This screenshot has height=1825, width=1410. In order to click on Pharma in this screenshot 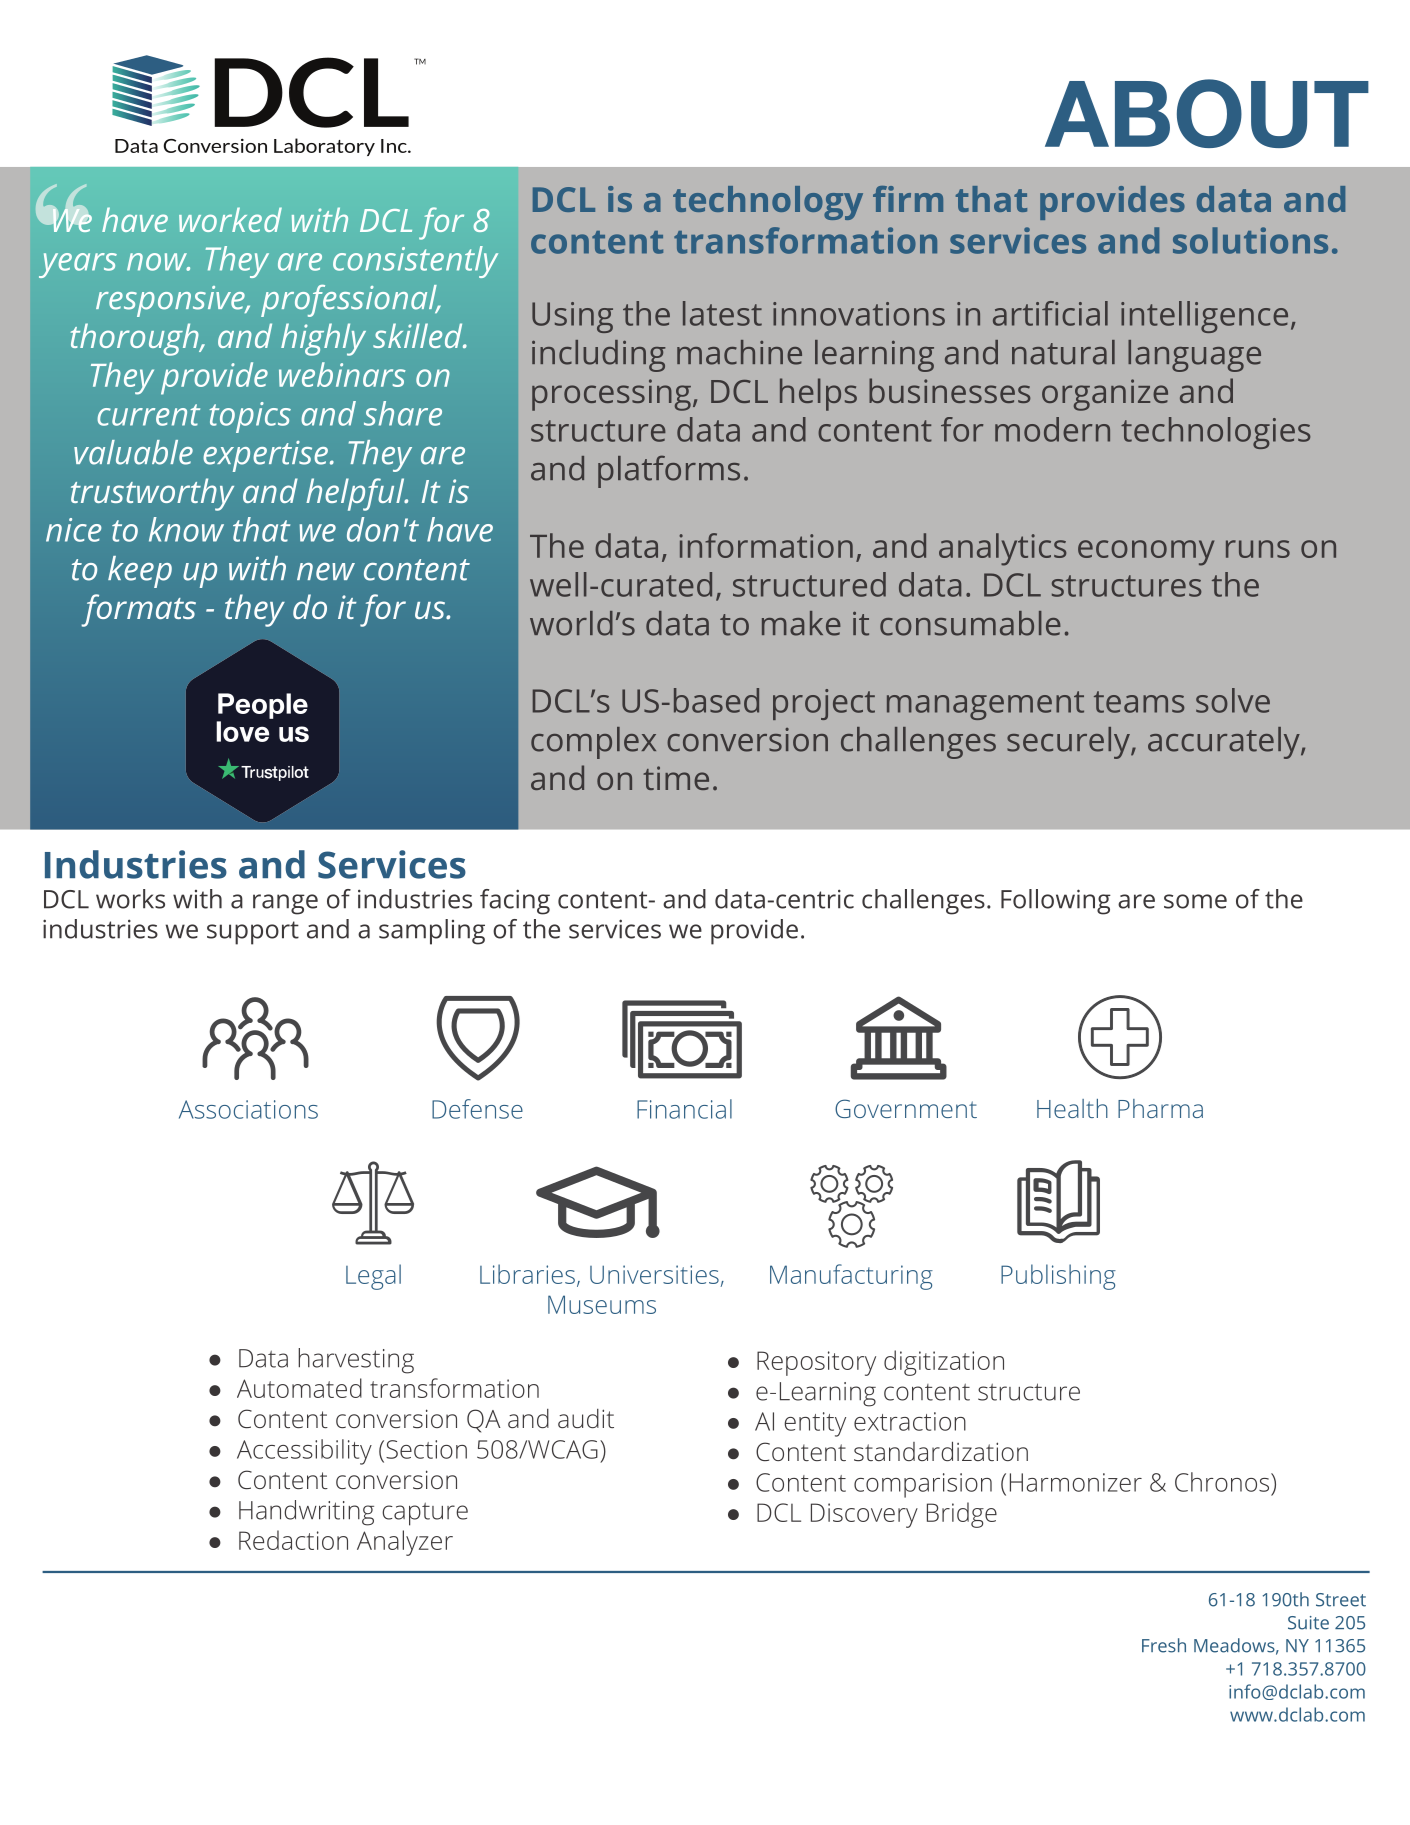, I will do `click(1160, 1108)`.
